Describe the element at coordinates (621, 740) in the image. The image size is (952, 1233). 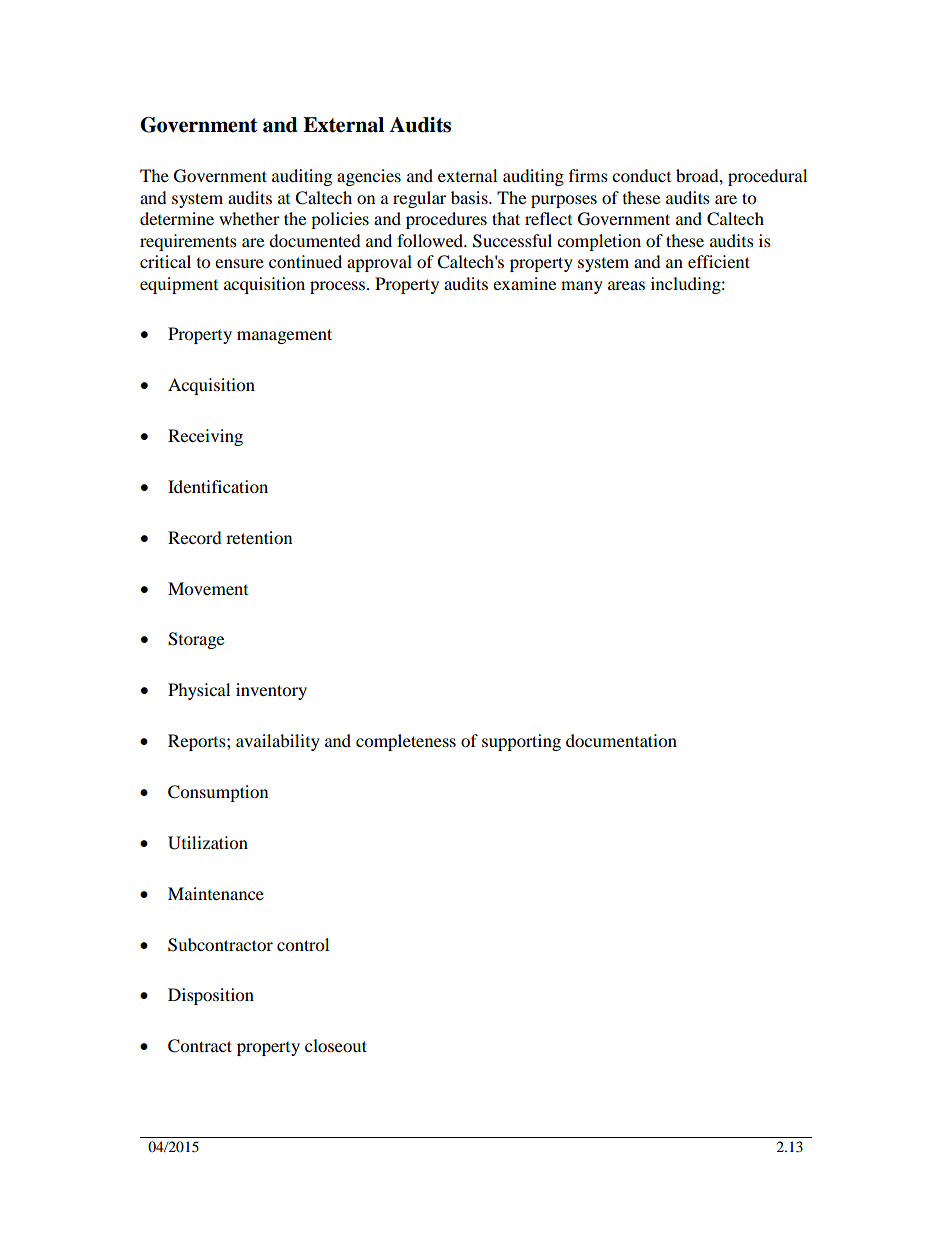
I see `documentation` at that location.
